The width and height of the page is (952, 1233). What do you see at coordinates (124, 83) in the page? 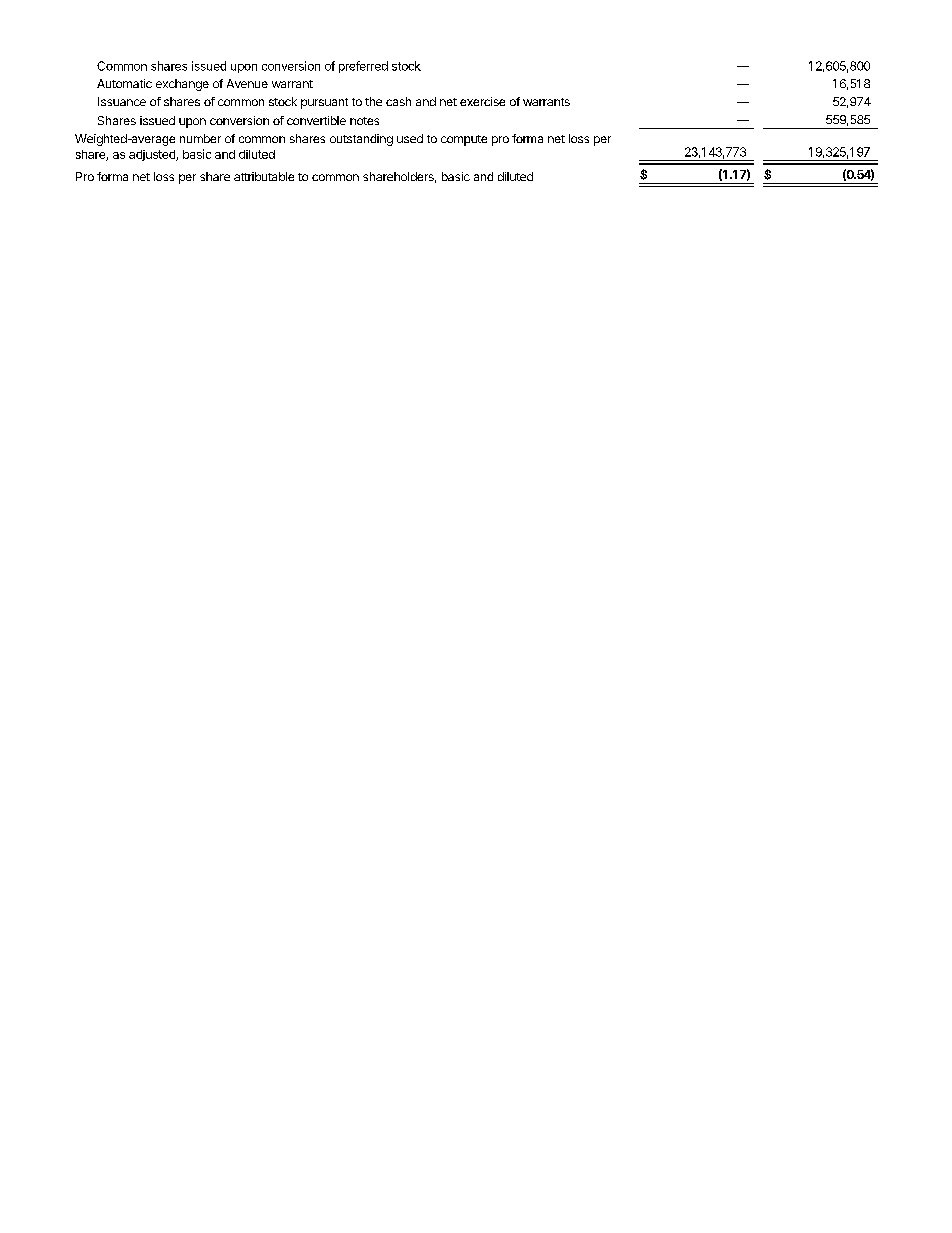
I see `Automatic` at bounding box center [124, 83].
